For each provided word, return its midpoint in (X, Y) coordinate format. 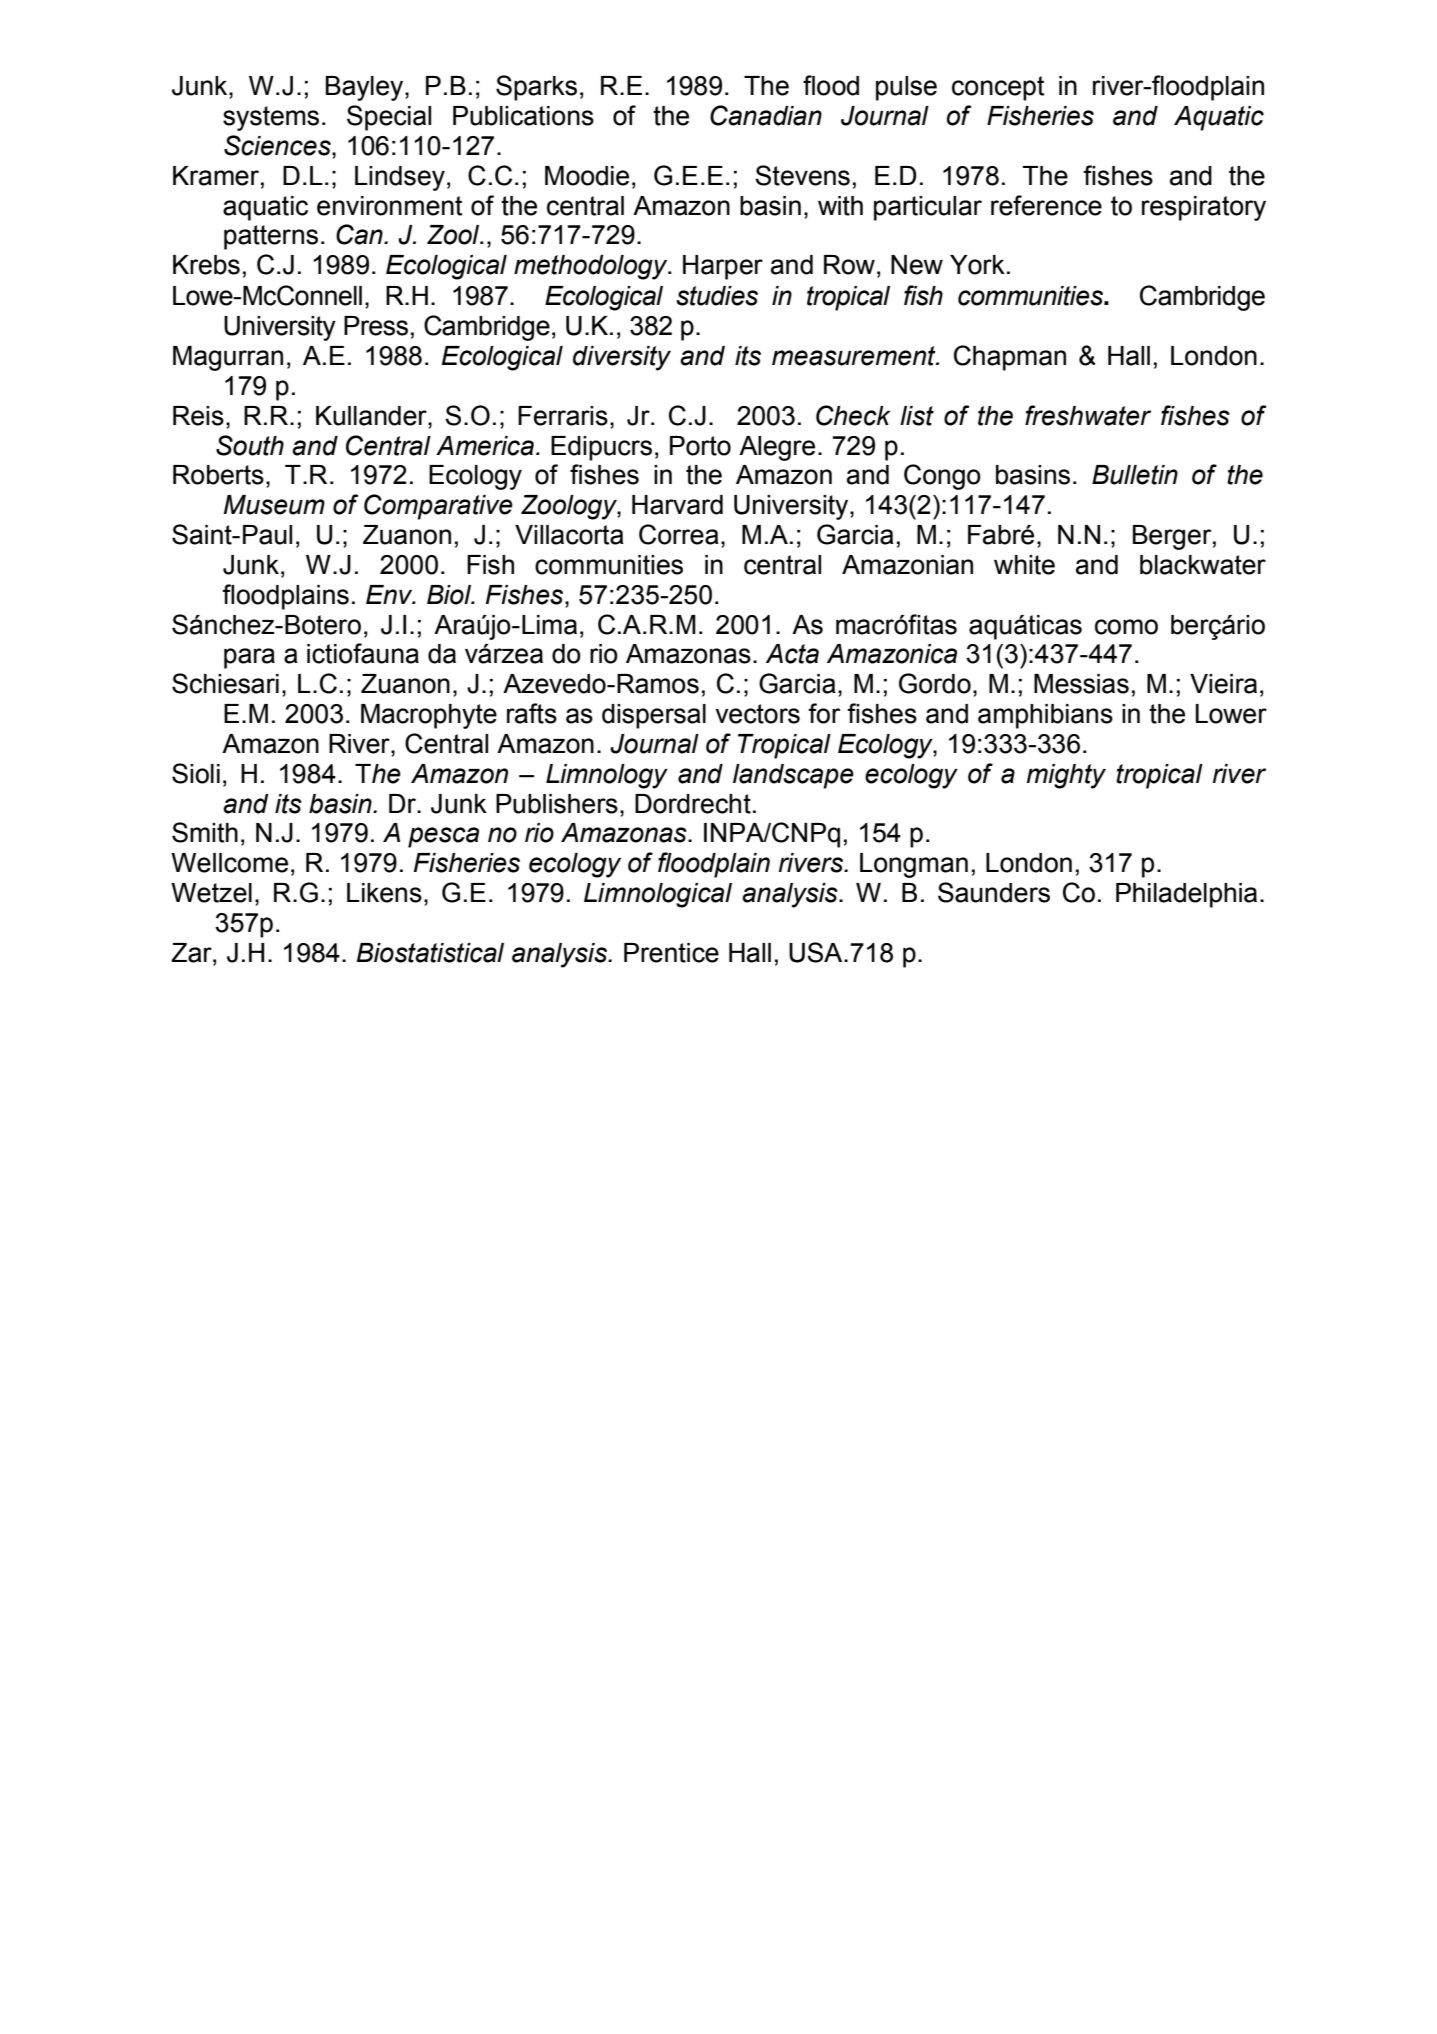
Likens (384, 893)
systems (271, 118)
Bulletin (1135, 475)
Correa (679, 534)
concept (998, 88)
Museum (274, 505)
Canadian (766, 115)
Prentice (671, 953)
